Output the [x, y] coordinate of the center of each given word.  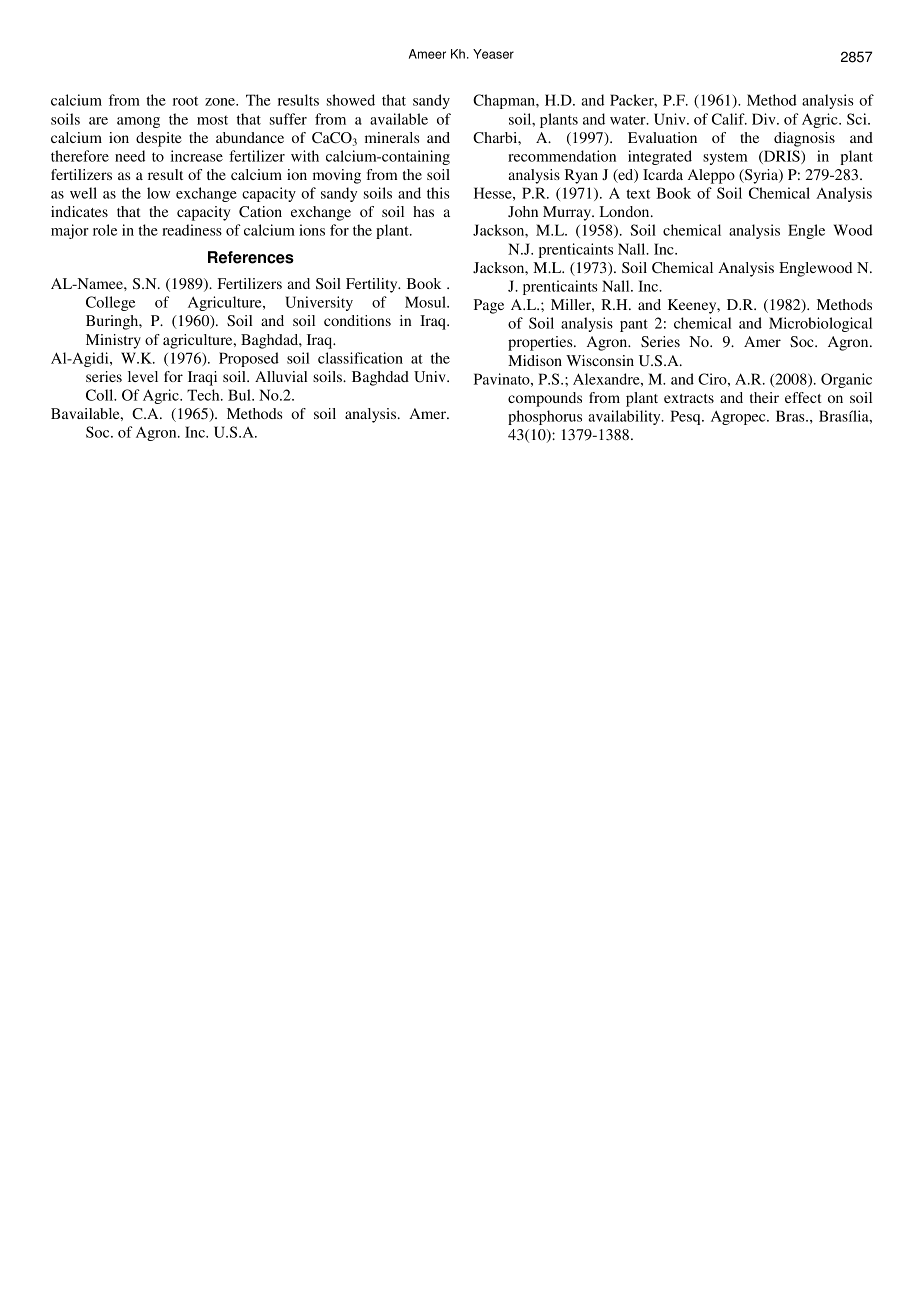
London [625, 211]
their [764, 397]
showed [351, 100]
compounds [545, 399]
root [185, 101]
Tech [204, 395]
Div [765, 119]
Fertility [373, 285]
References [251, 257]
